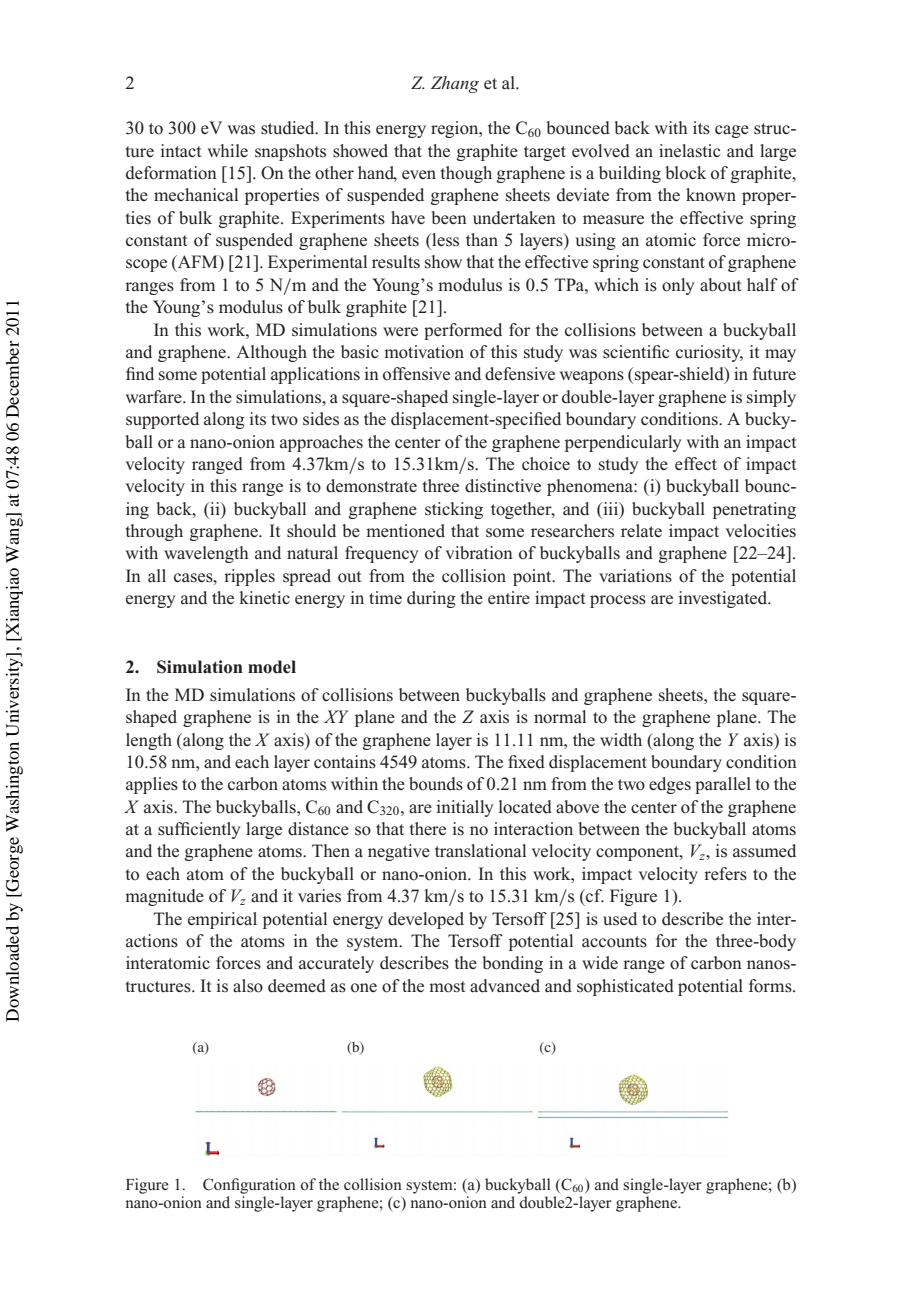 Image resolution: width=923 pixels, height=1316 pixels. Describe the element at coordinates (709, 353) in the image. I see `curiosity` at that location.
